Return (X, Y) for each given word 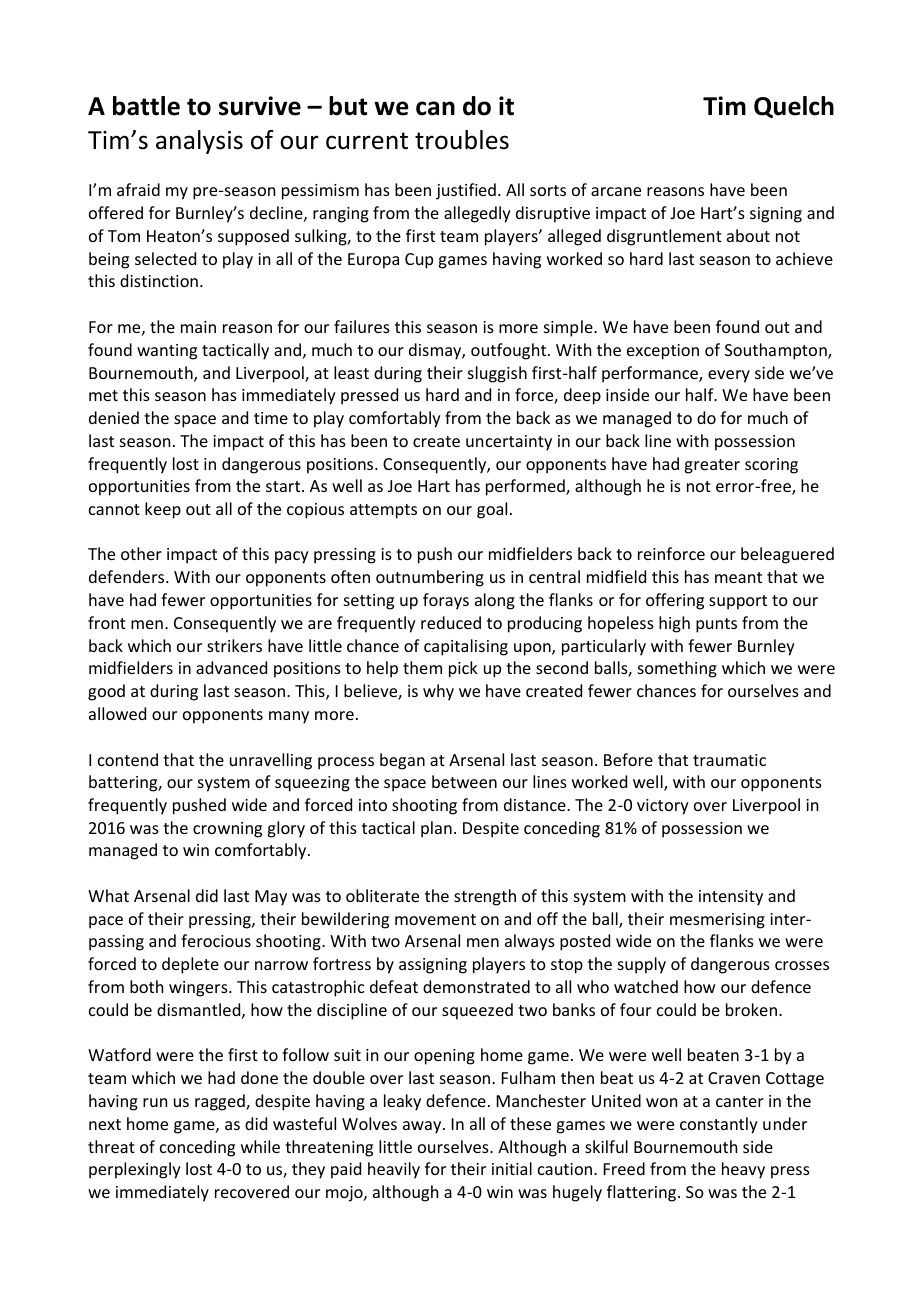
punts (716, 625)
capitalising (466, 647)
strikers (234, 645)
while (260, 1146)
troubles (462, 140)
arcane (616, 191)
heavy (743, 1170)
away (423, 1127)
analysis (199, 142)
